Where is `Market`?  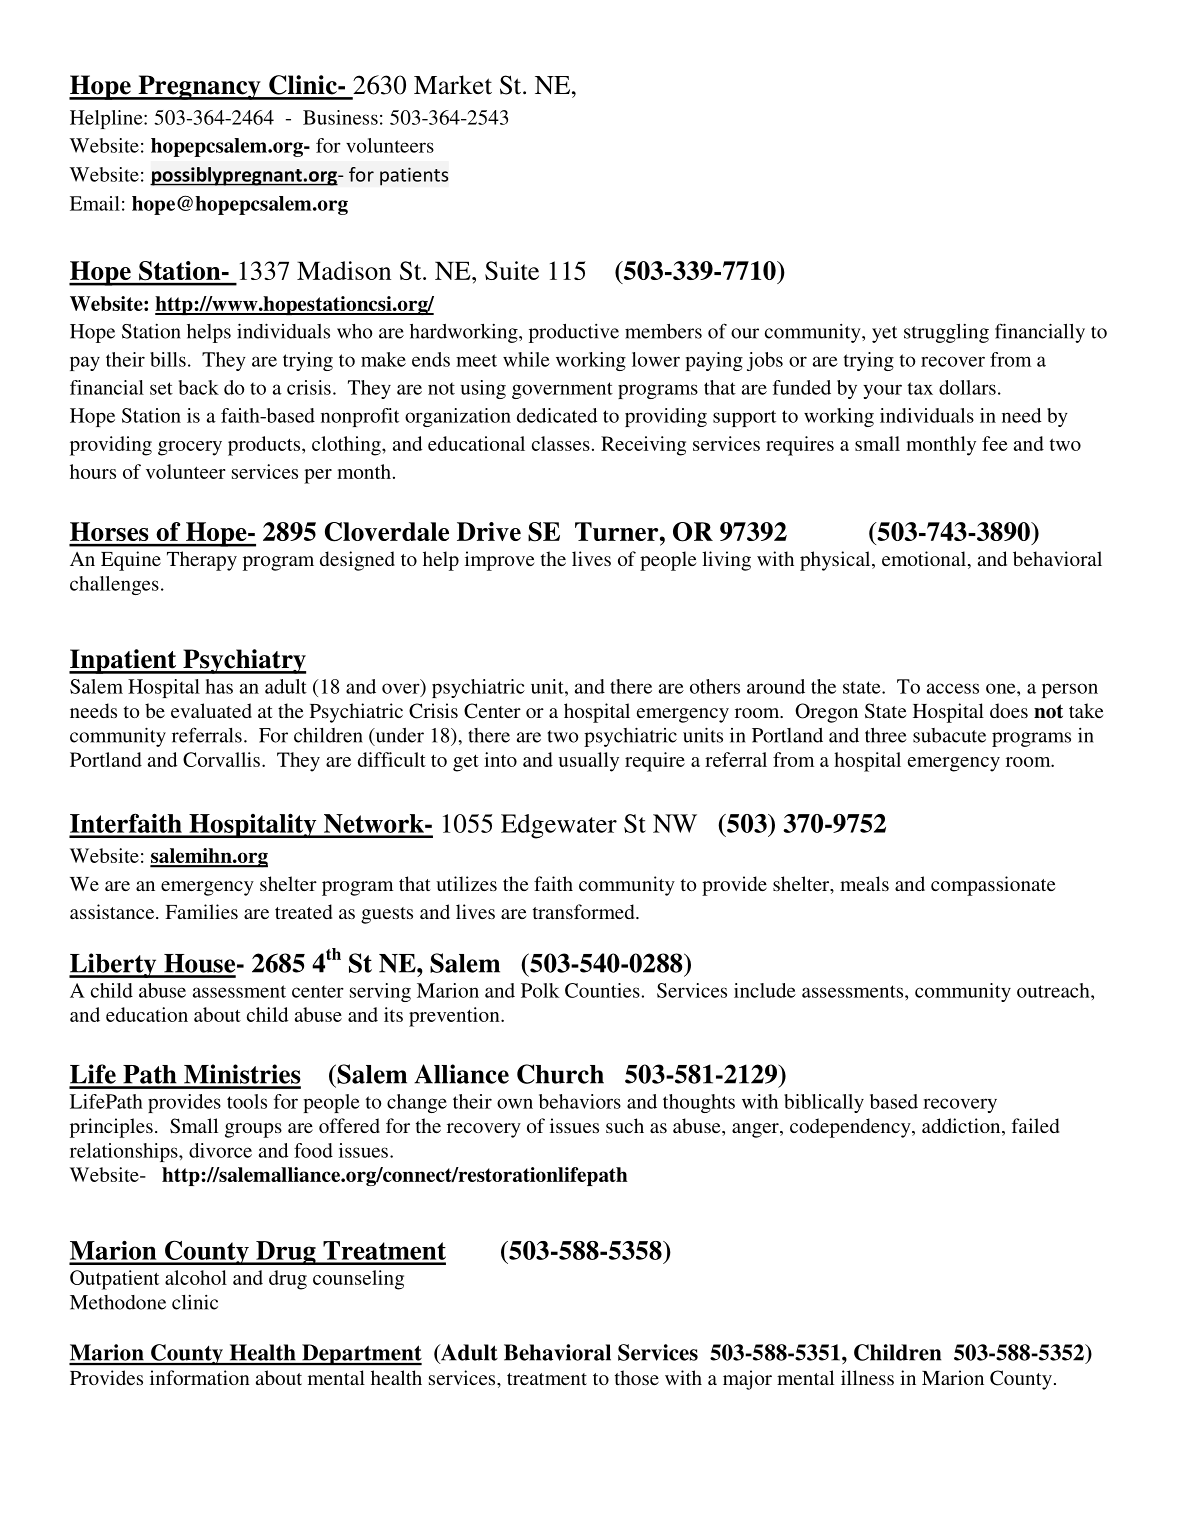
Market is located at coordinates (453, 85).
